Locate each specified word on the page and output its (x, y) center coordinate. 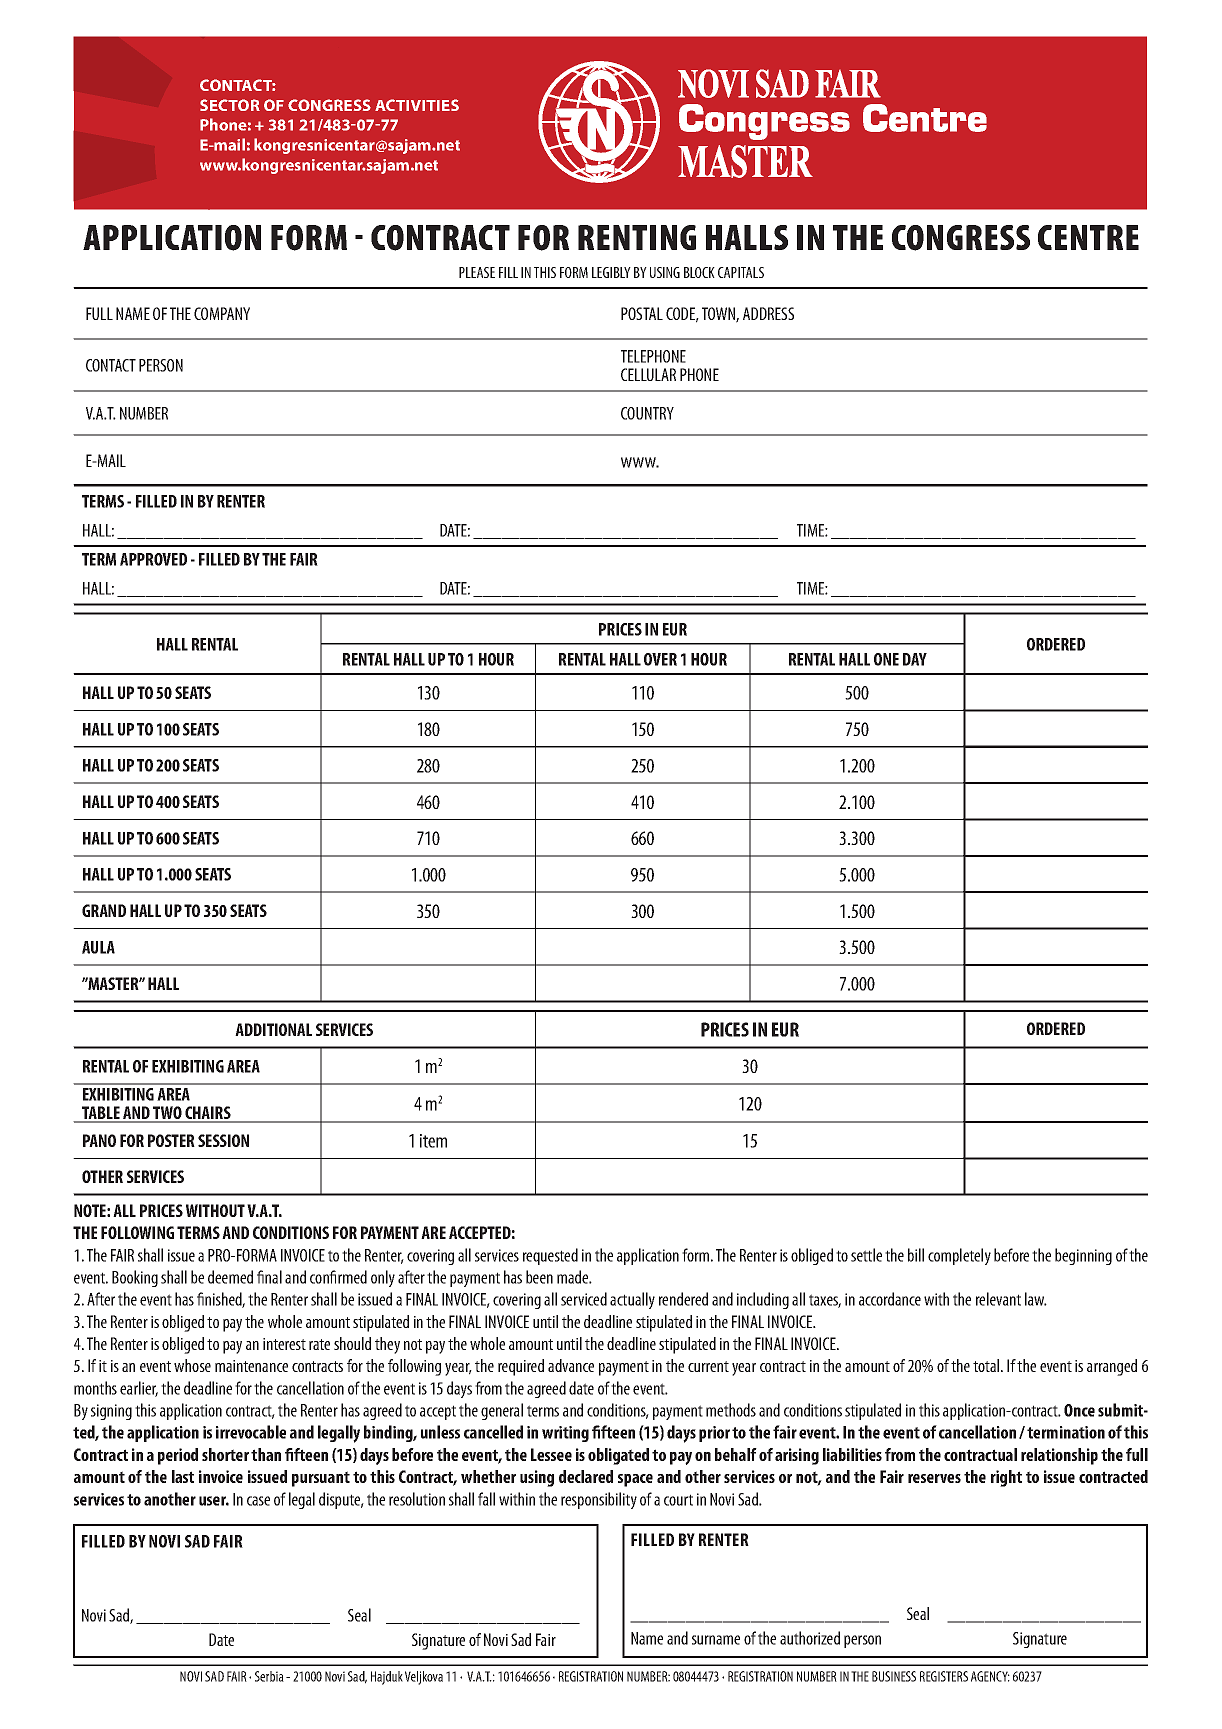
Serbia (269, 1676)
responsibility (599, 1500)
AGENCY (990, 1676)
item (433, 1141)
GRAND (104, 910)
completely (959, 1256)
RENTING (637, 237)
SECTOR (230, 105)
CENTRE (1088, 237)
